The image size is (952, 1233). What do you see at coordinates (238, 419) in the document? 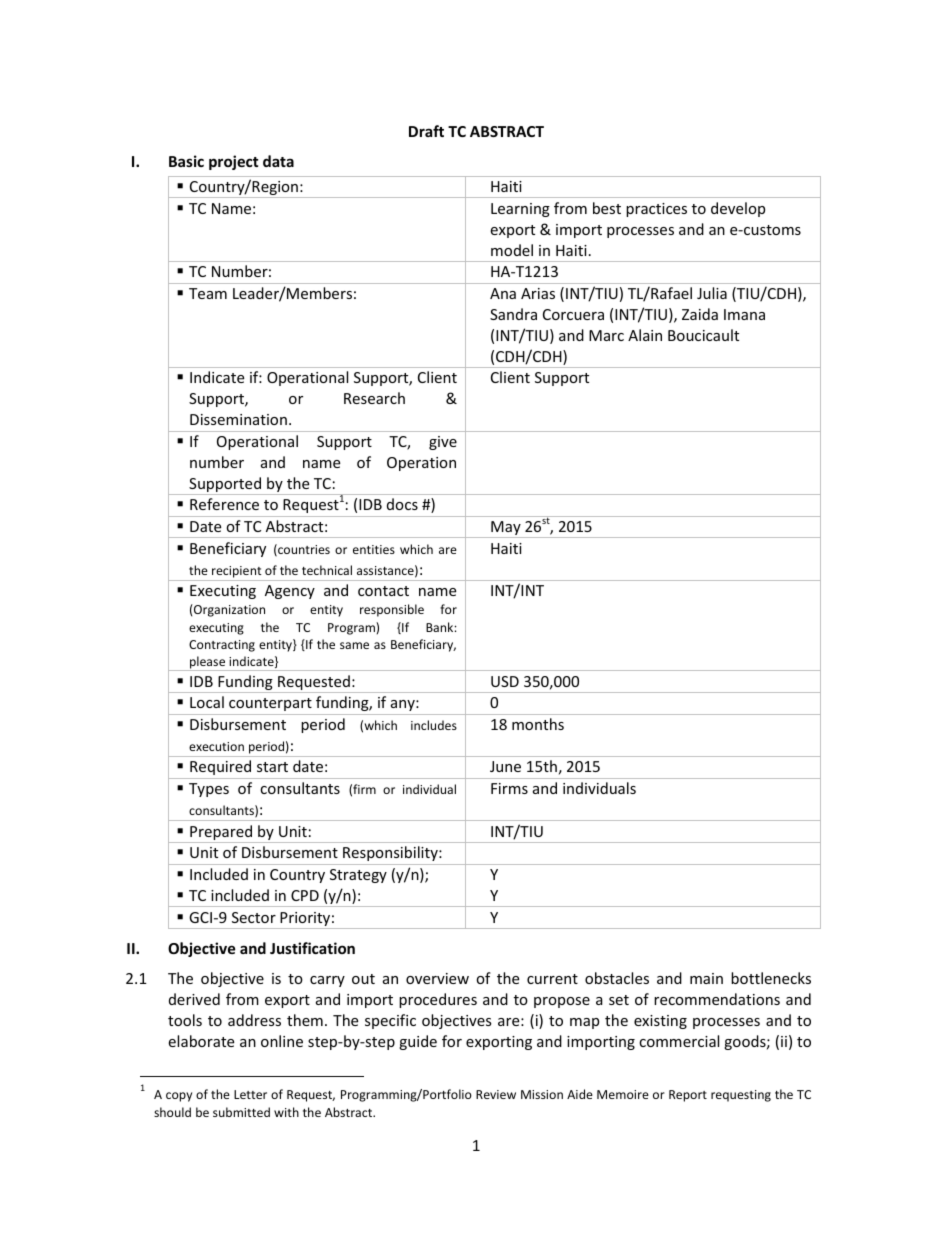
I see `Dissemination` at bounding box center [238, 419].
